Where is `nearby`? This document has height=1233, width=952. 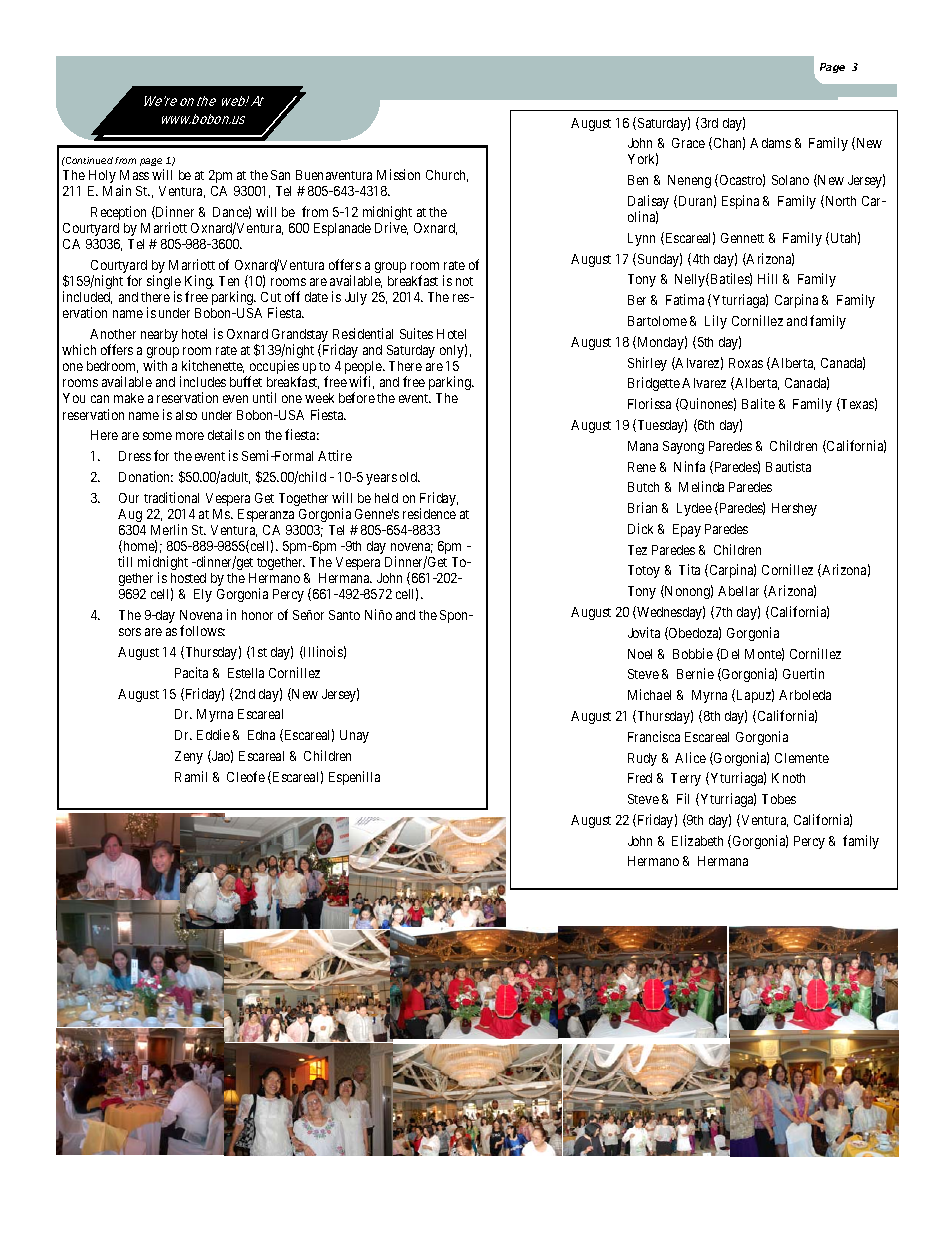
nearby is located at coordinates (159, 335).
